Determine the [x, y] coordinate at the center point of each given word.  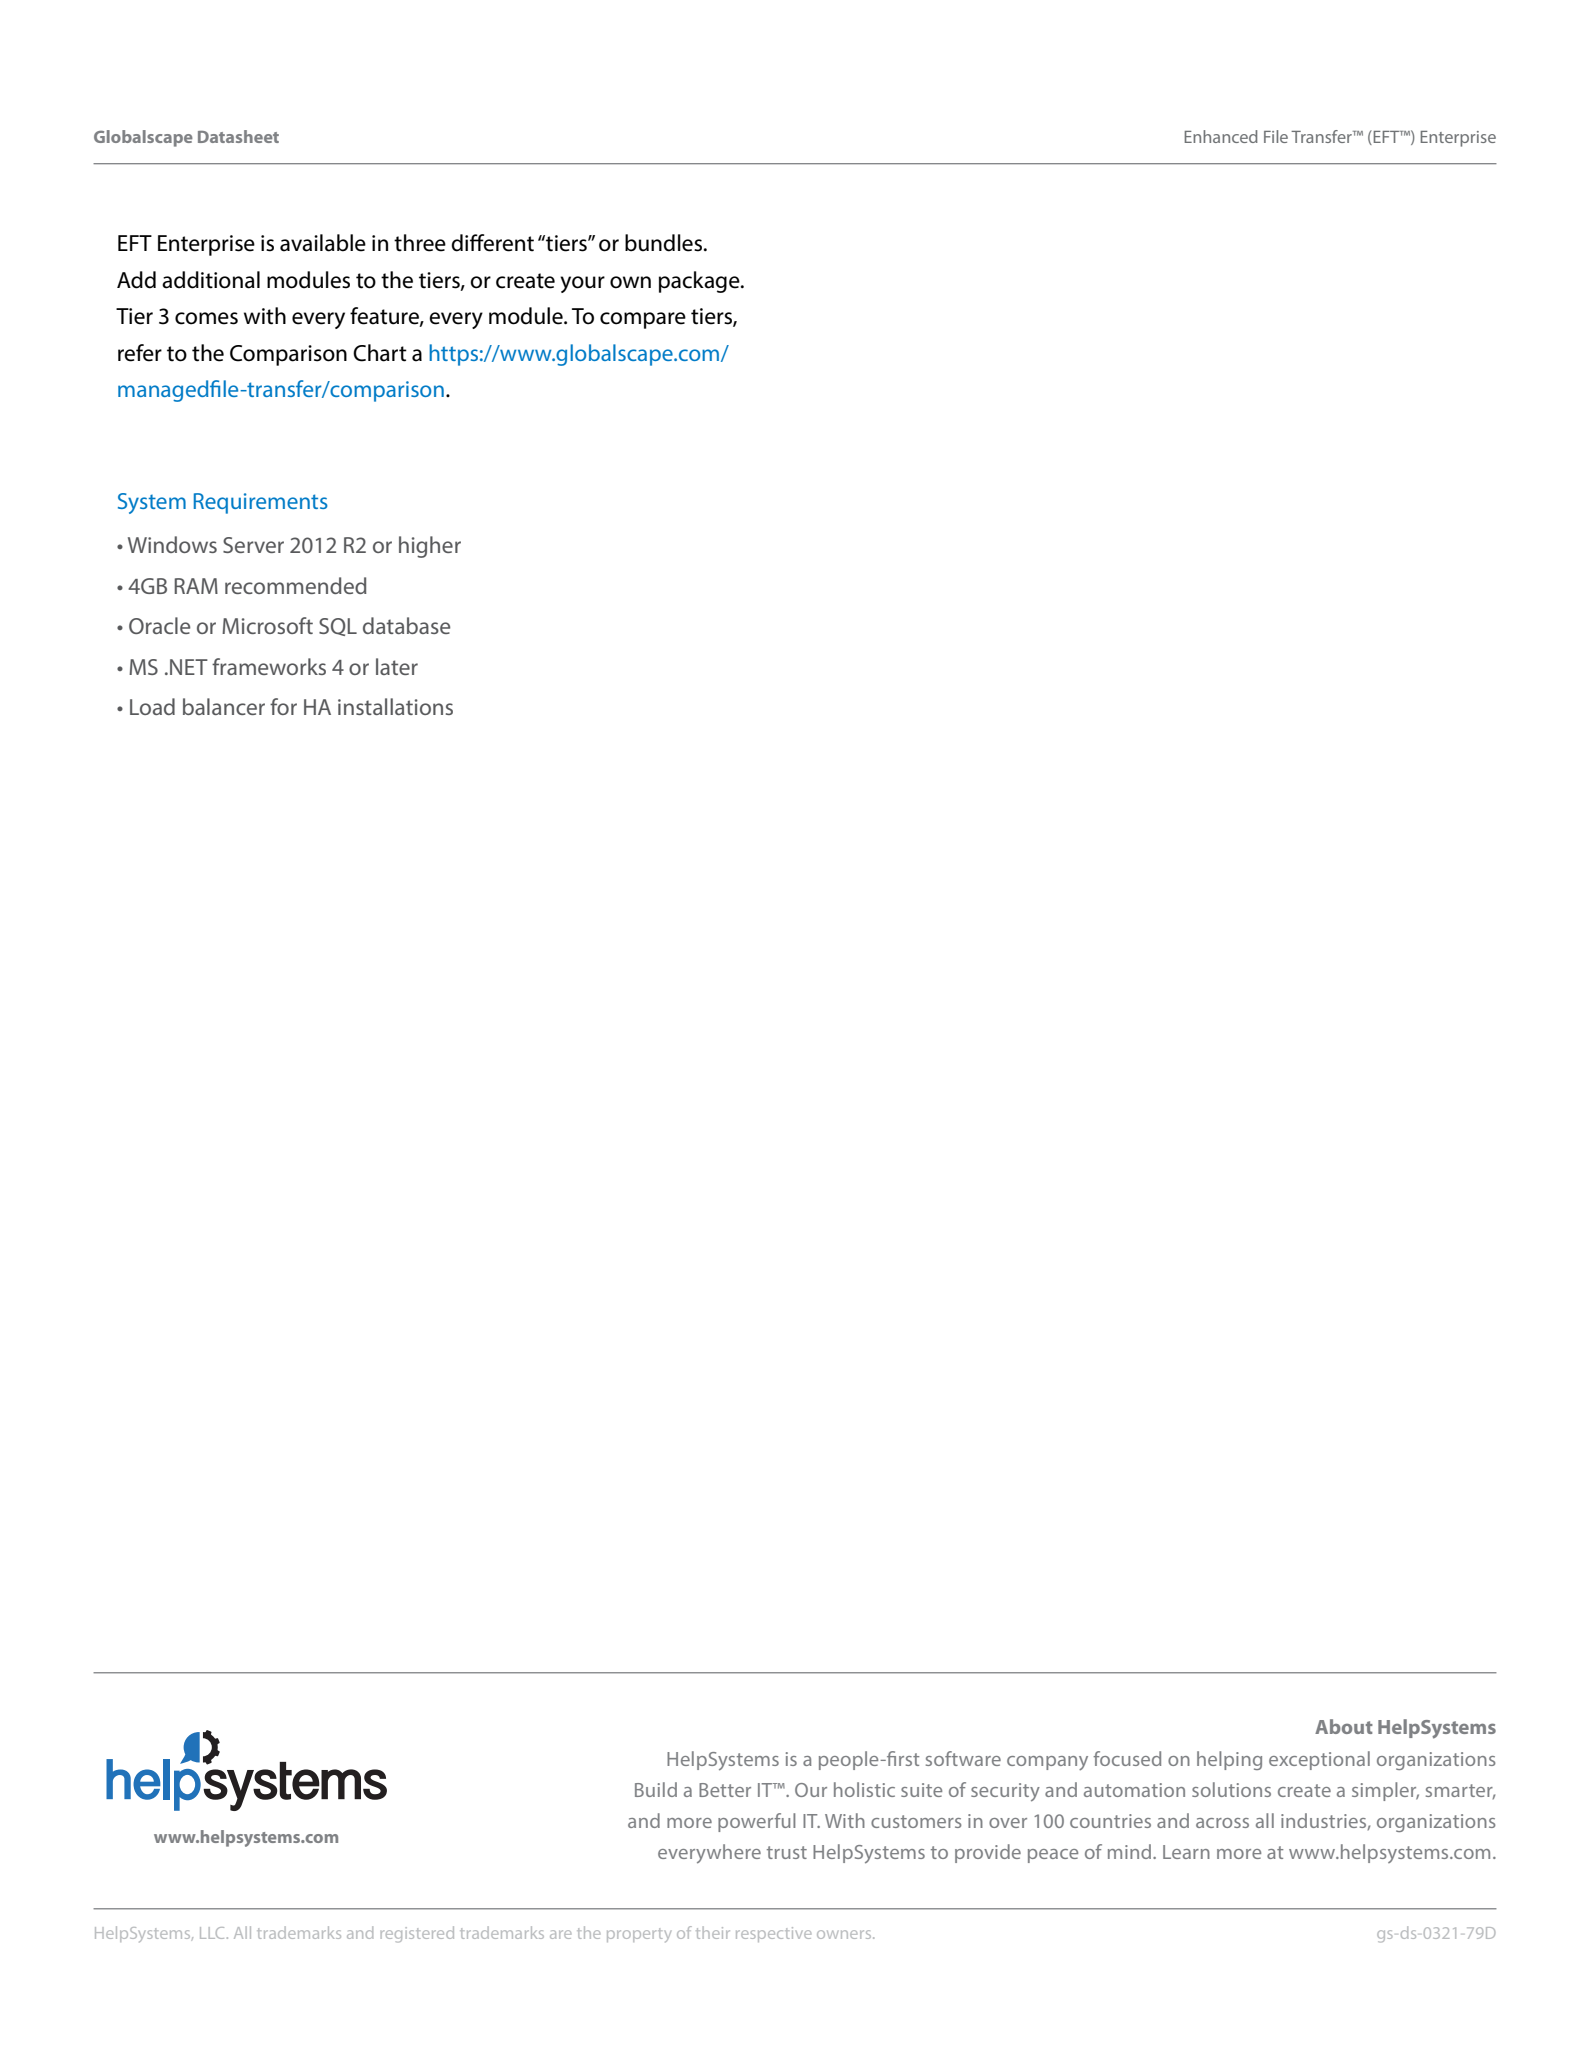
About [1344, 1726]
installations [395, 706]
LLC [212, 1933]
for [283, 706]
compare [643, 320]
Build [656, 1789]
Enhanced [1221, 136]
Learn [1186, 1852]
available [323, 243]
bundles [663, 243]
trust [787, 1852]
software [963, 1758]
